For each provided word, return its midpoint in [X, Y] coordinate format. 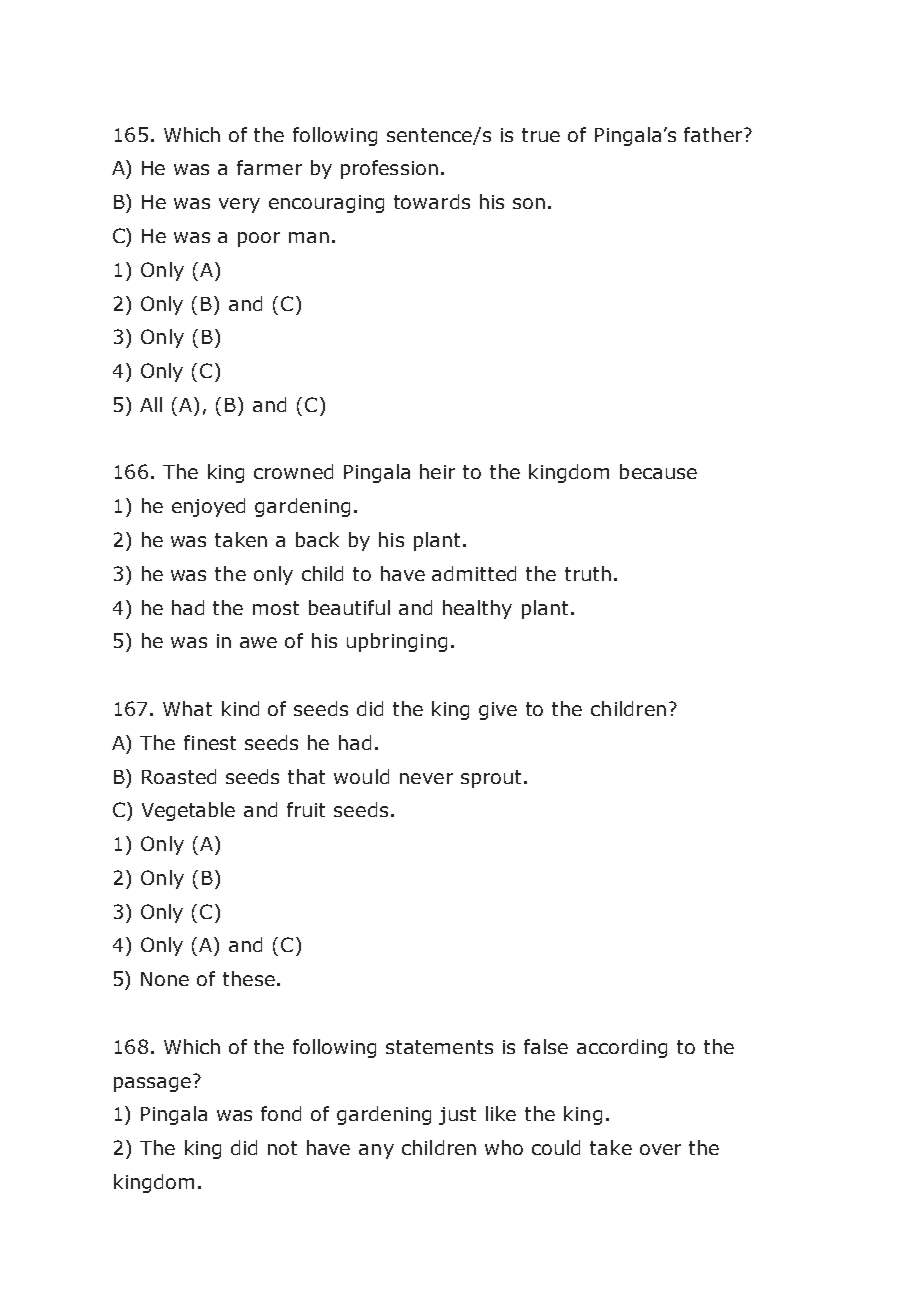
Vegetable [188, 811]
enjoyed [208, 507]
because [658, 471]
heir [437, 471]
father [714, 134]
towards [432, 201]
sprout [491, 779]
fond [281, 1113]
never [426, 778]
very [239, 205]
